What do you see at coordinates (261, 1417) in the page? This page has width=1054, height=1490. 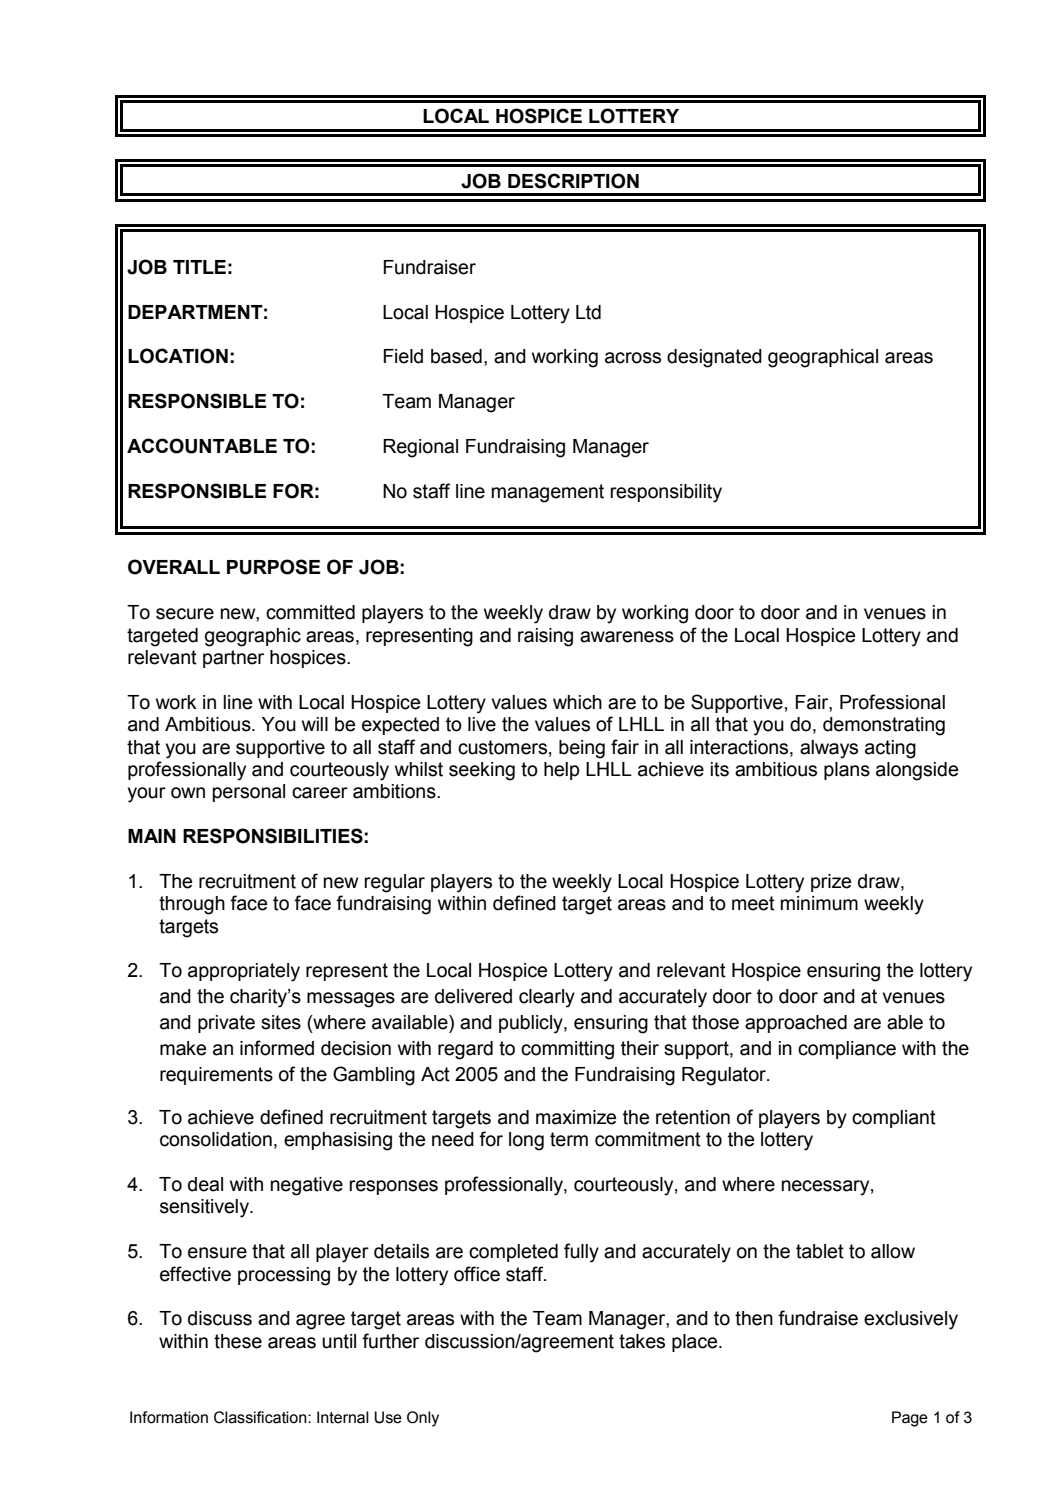 I see `Classification` at bounding box center [261, 1417].
